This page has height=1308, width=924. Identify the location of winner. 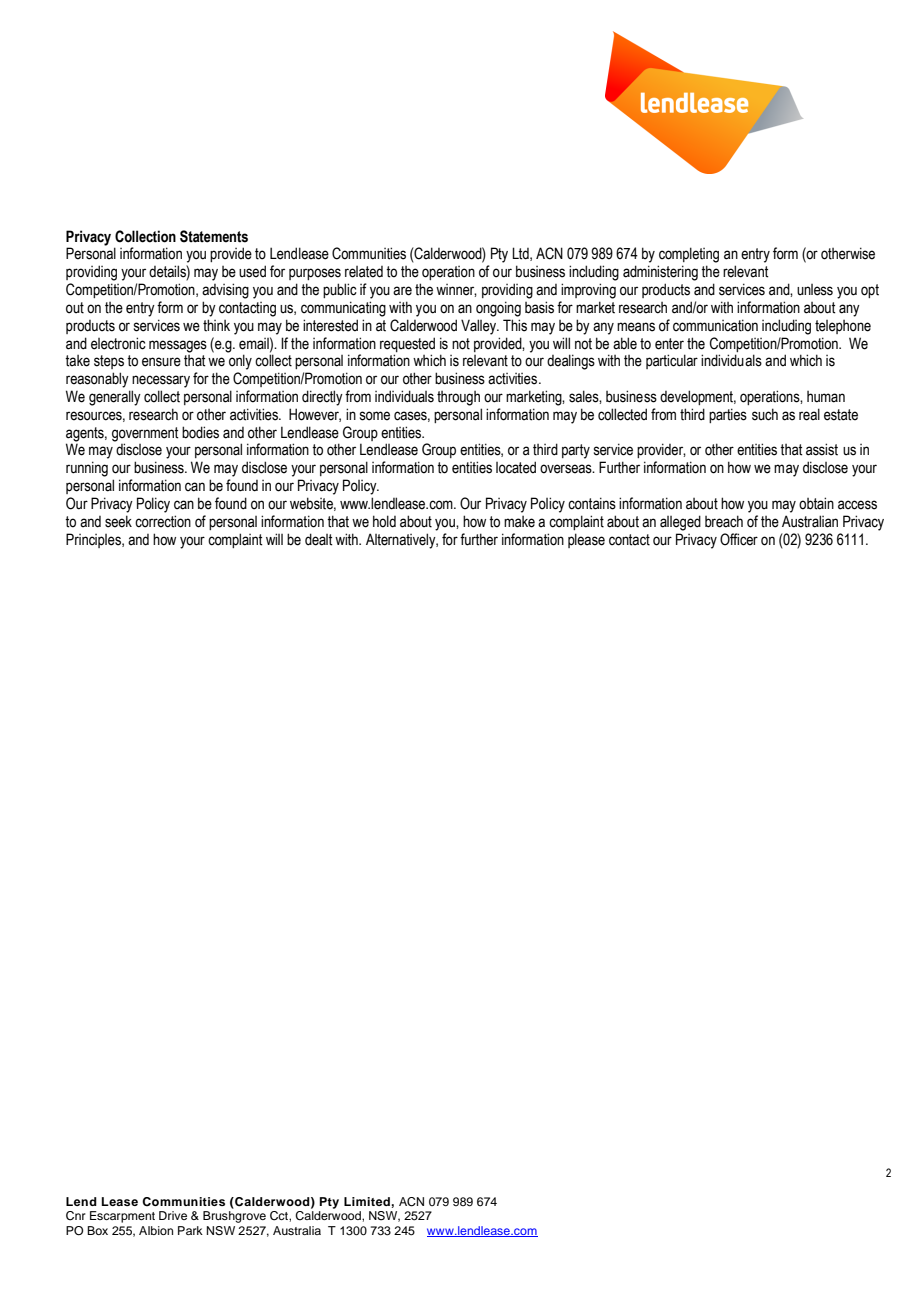
(456, 290).
